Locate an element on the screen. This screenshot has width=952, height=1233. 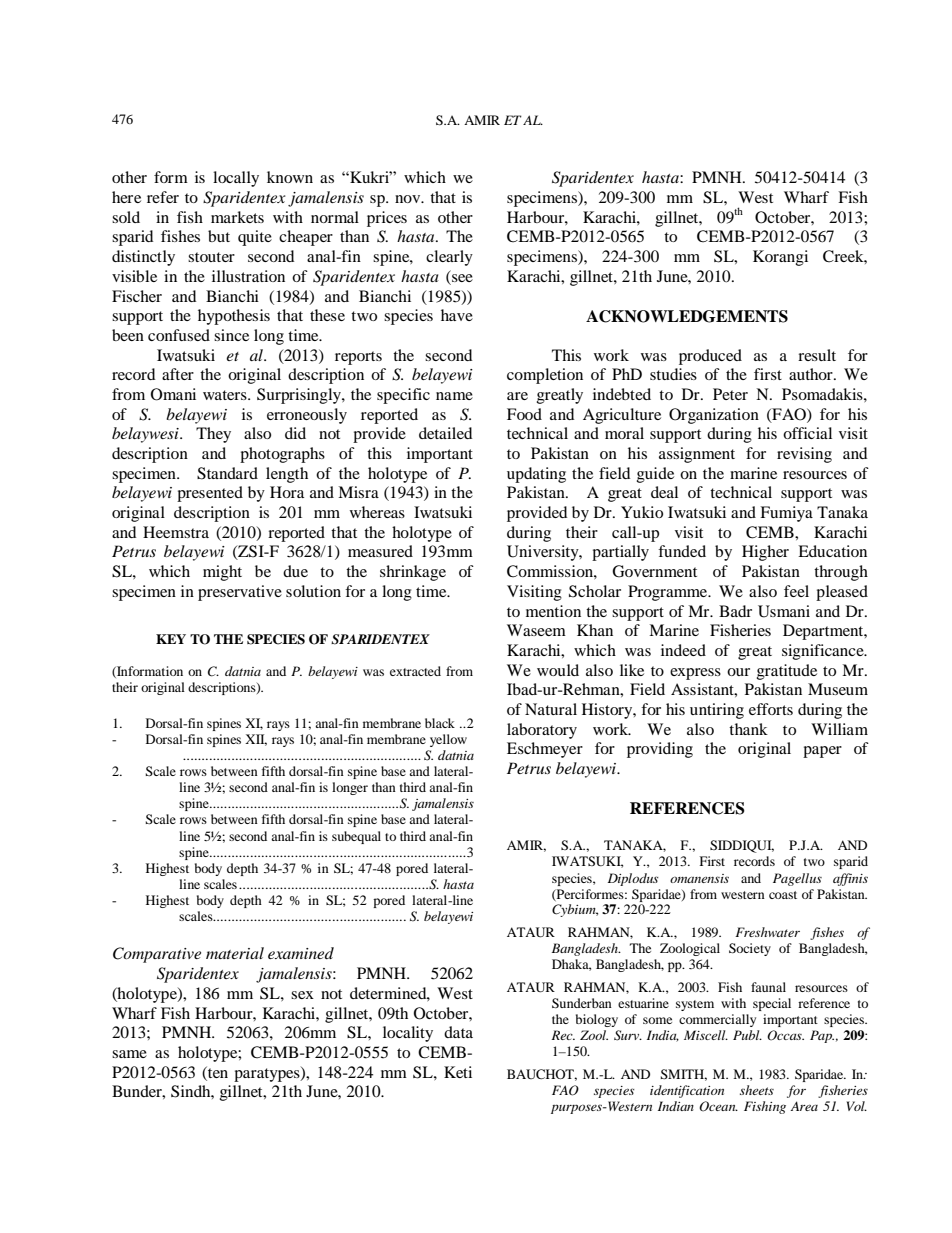
updating is located at coordinates (536, 475).
